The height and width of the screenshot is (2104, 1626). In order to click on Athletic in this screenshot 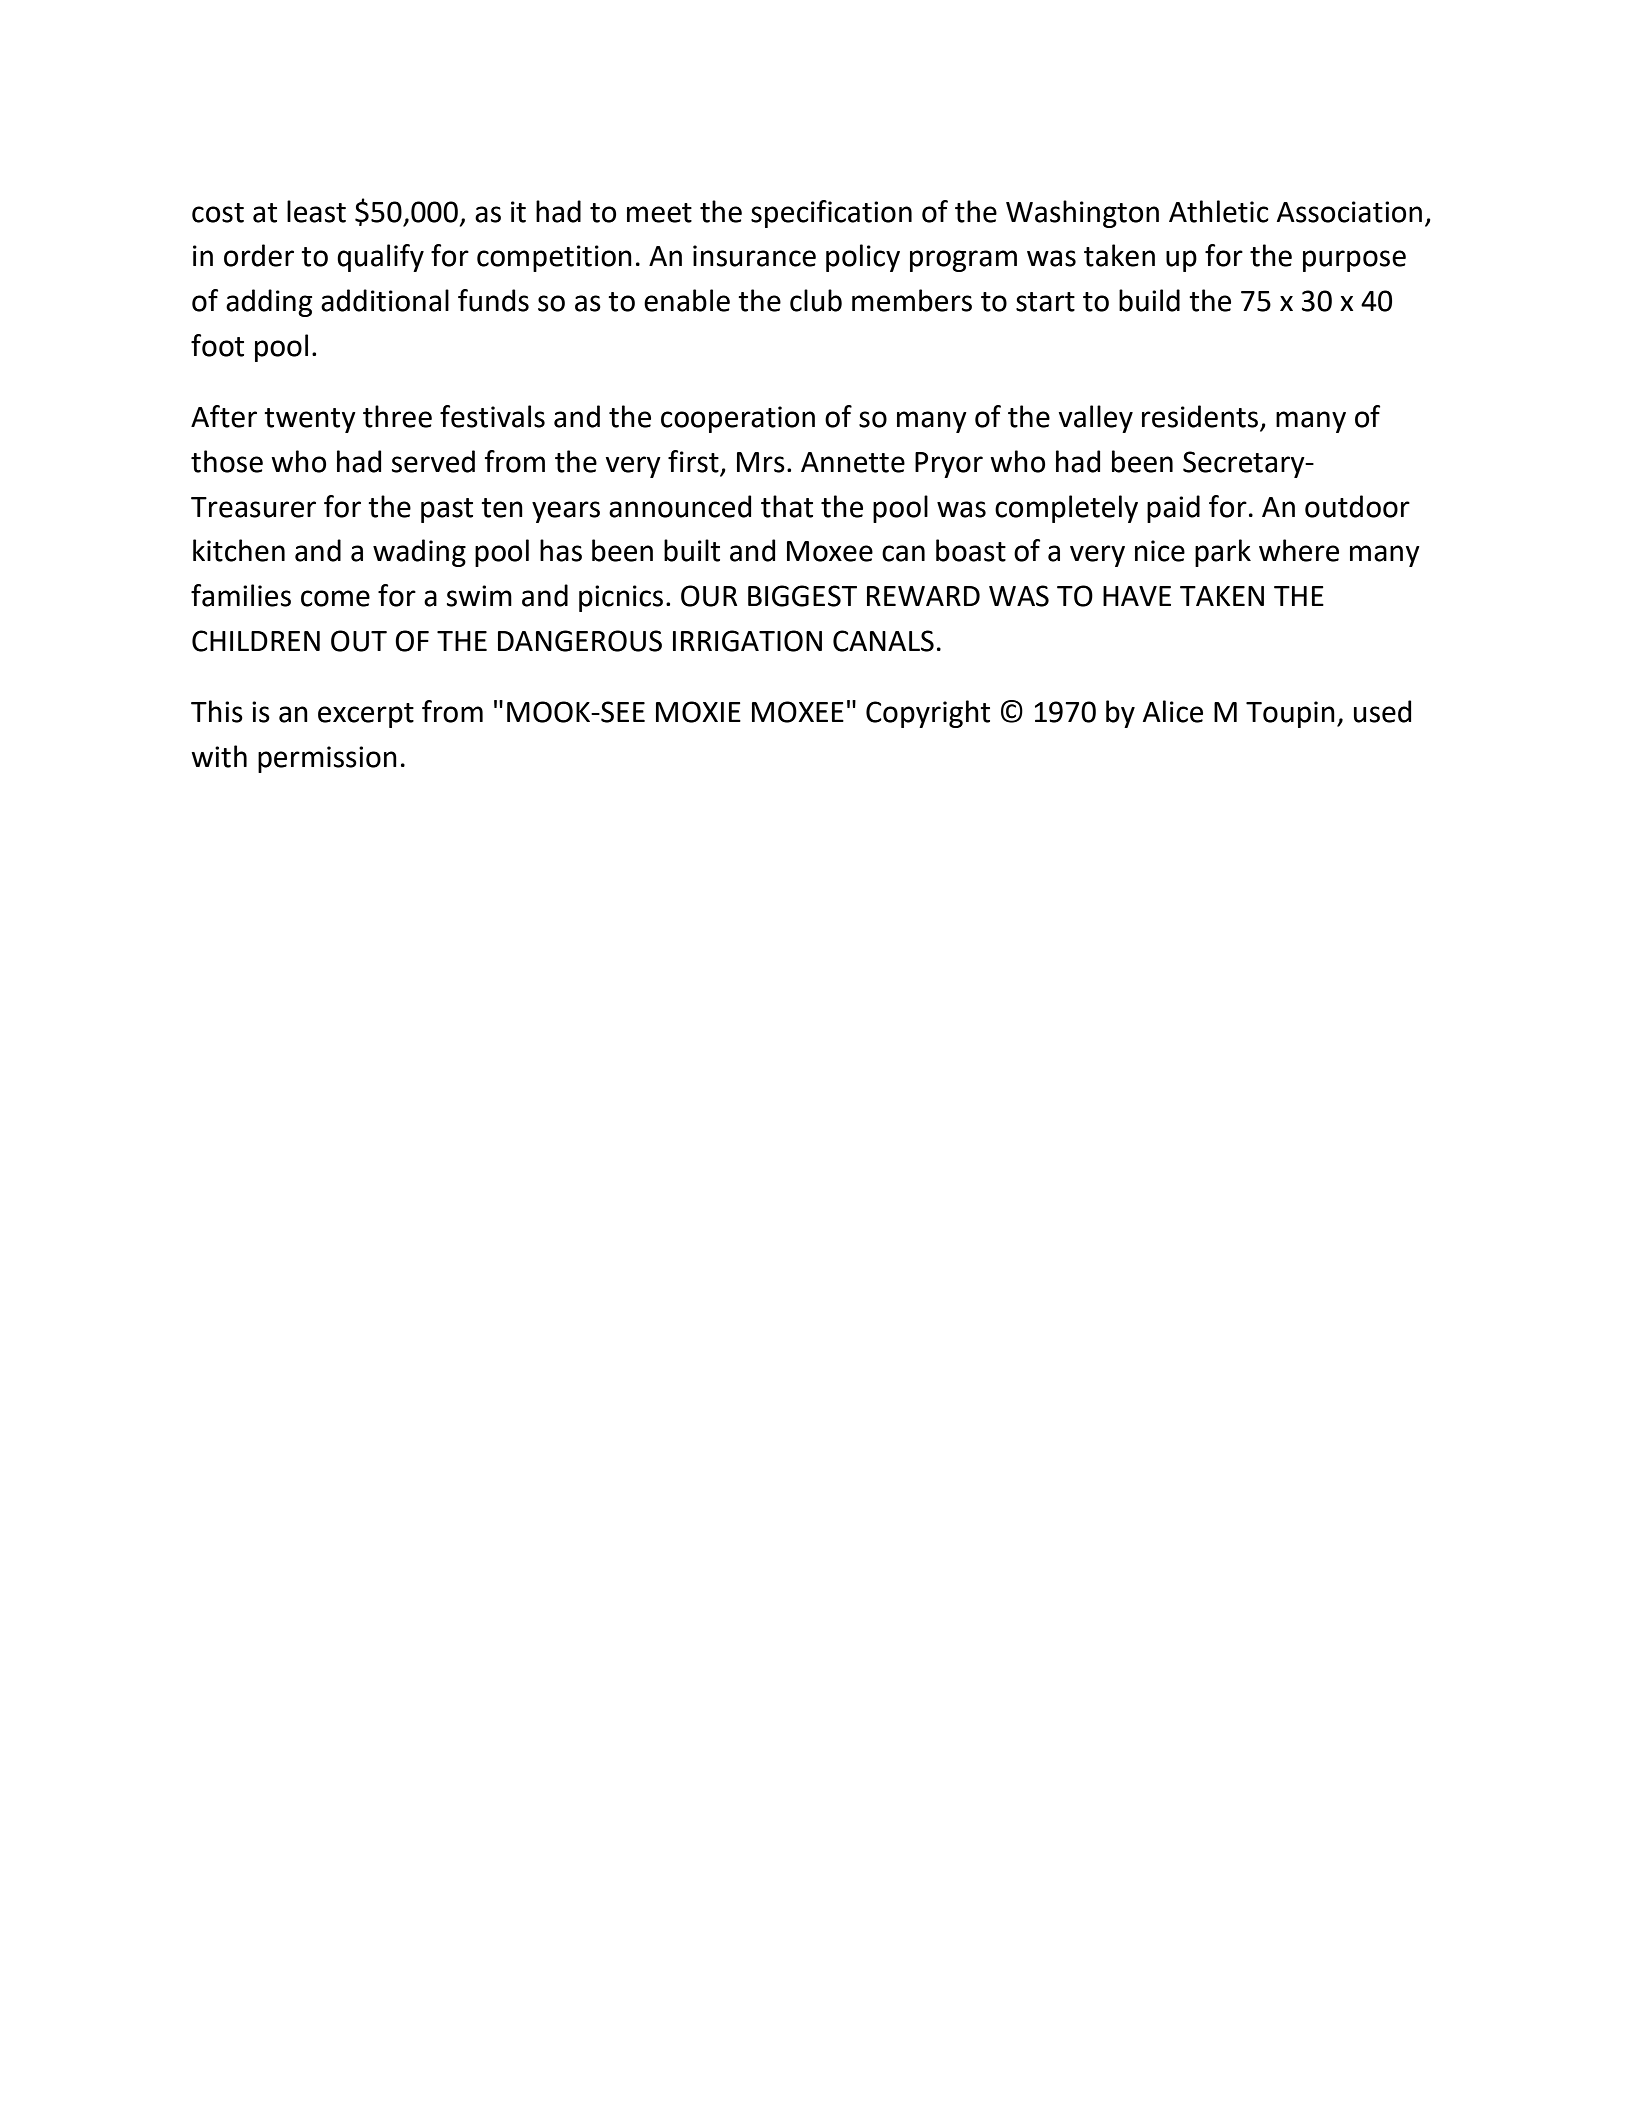, I will do `click(1219, 211)`.
